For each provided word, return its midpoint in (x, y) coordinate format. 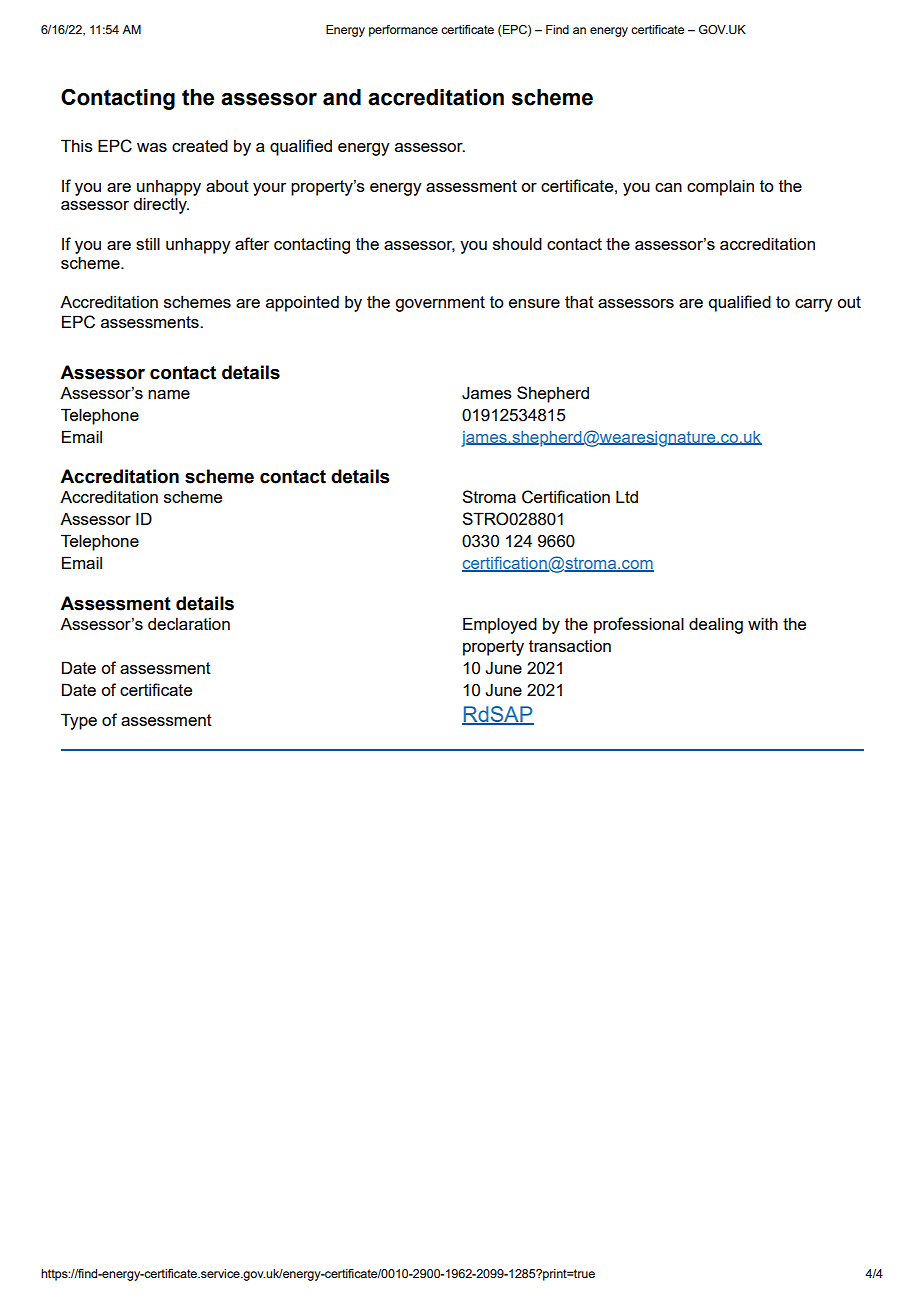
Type (79, 721)
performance (403, 31)
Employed (500, 625)
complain (720, 187)
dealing (716, 625)
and (342, 97)
